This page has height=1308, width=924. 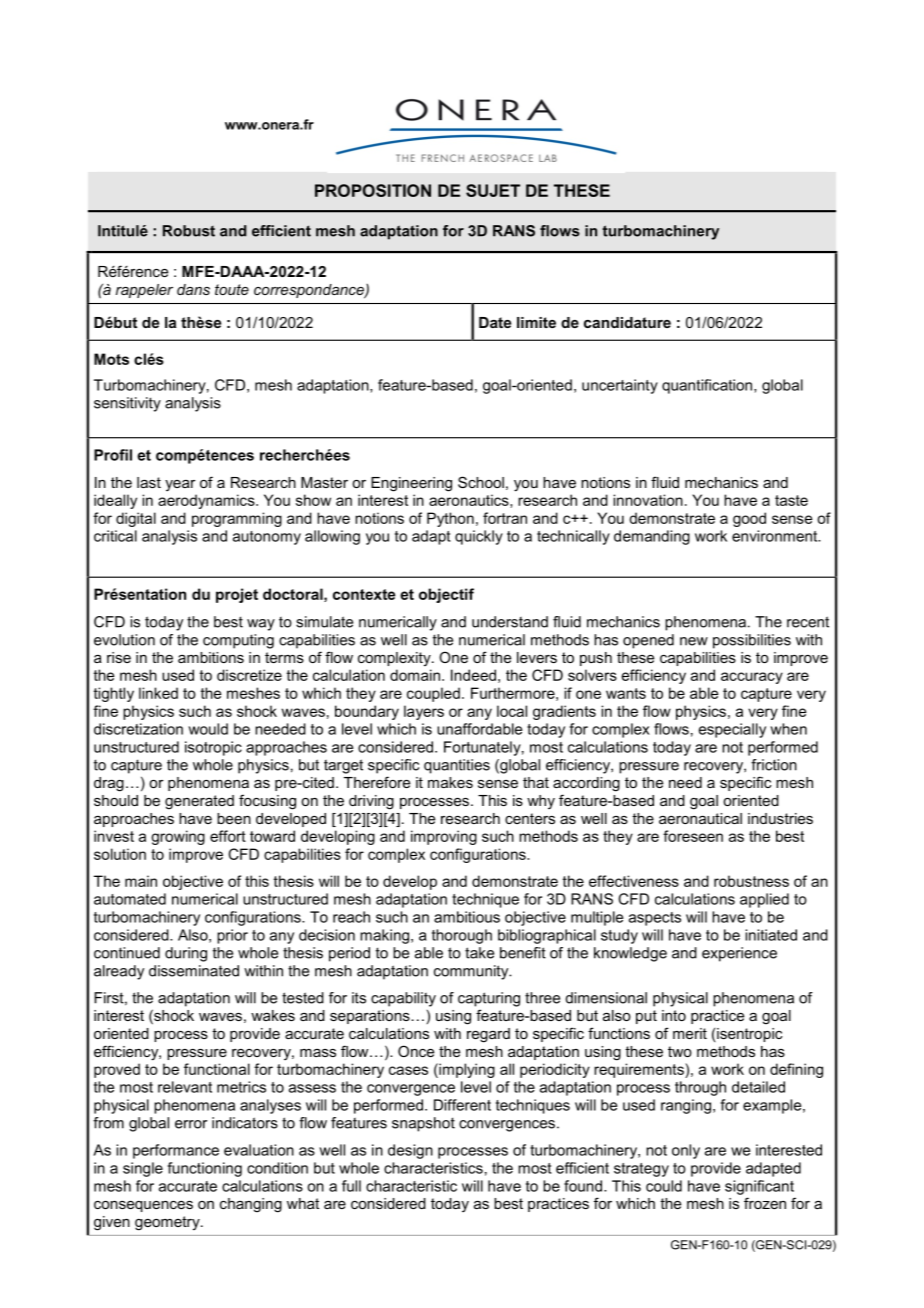 What do you see at coordinates (708, 386) in the page?
I see `quantification` at bounding box center [708, 386].
